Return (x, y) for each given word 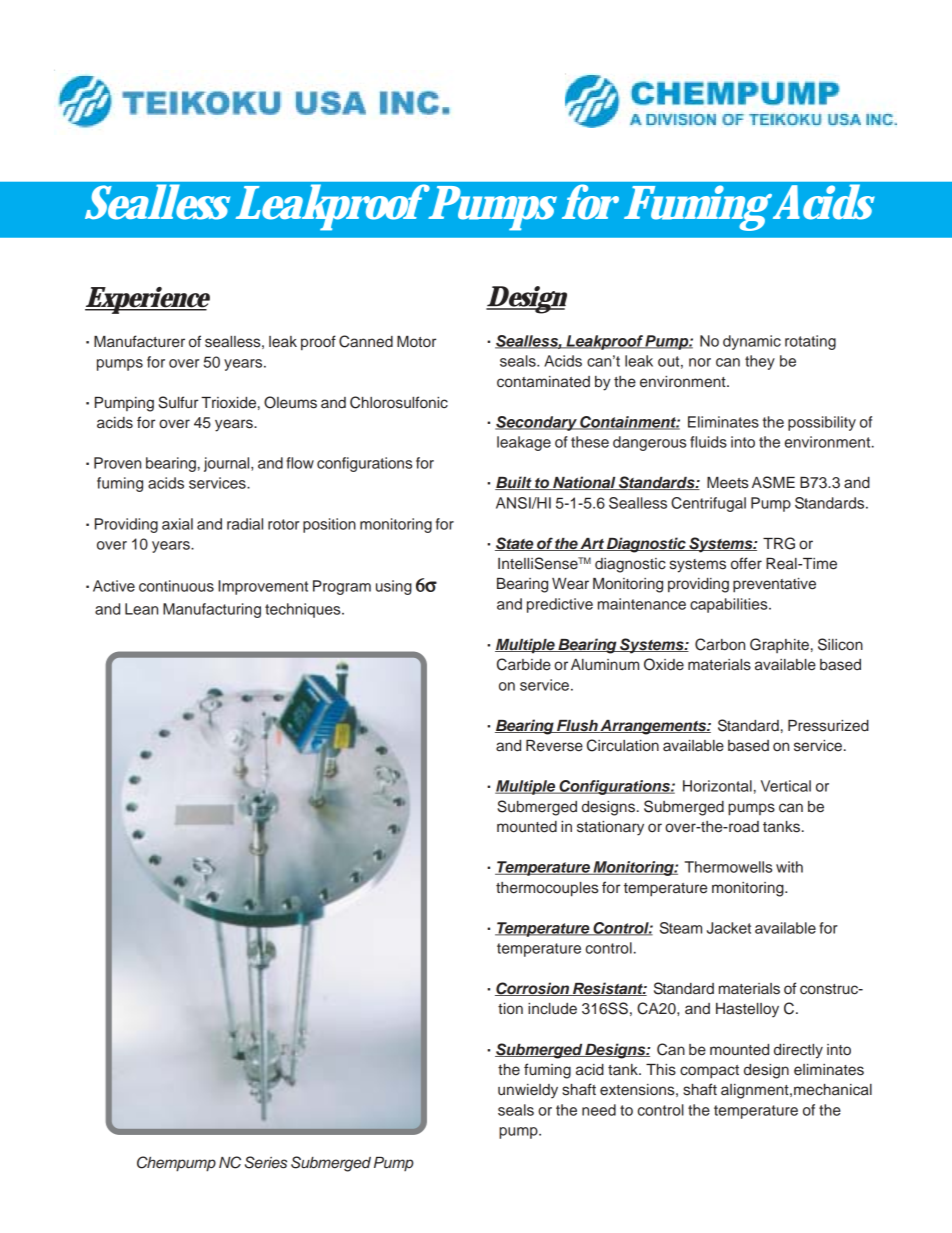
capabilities (730, 605)
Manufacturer (139, 341)
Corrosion (533, 989)
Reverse (554, 746)
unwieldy (528, 1091)
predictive (560, 605)
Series (266, 1162)
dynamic (752, 342)
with (789, 867)
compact (709, 1072)
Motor (416, 341)
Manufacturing (212, 610)
